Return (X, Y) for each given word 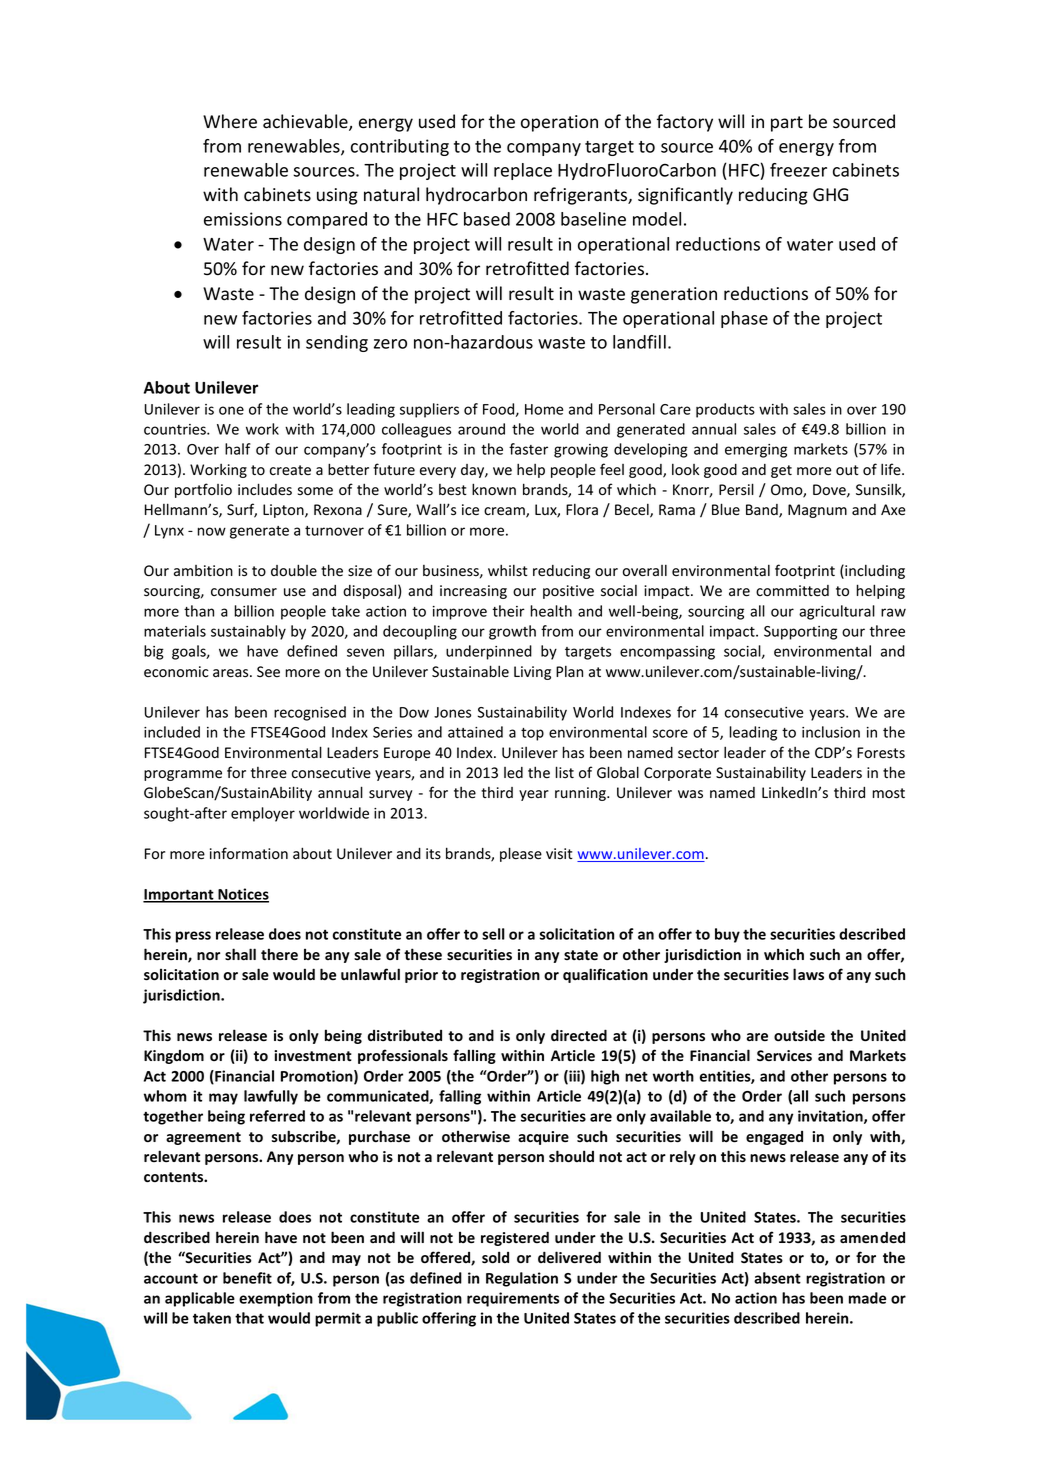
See (268, 672)
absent (777, 1278)
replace (523, 171)
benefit (247, 1278)
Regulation (522, 1279)
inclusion (831, 732)
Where (230, 121)
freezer (798, 170)
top (532, 734)
